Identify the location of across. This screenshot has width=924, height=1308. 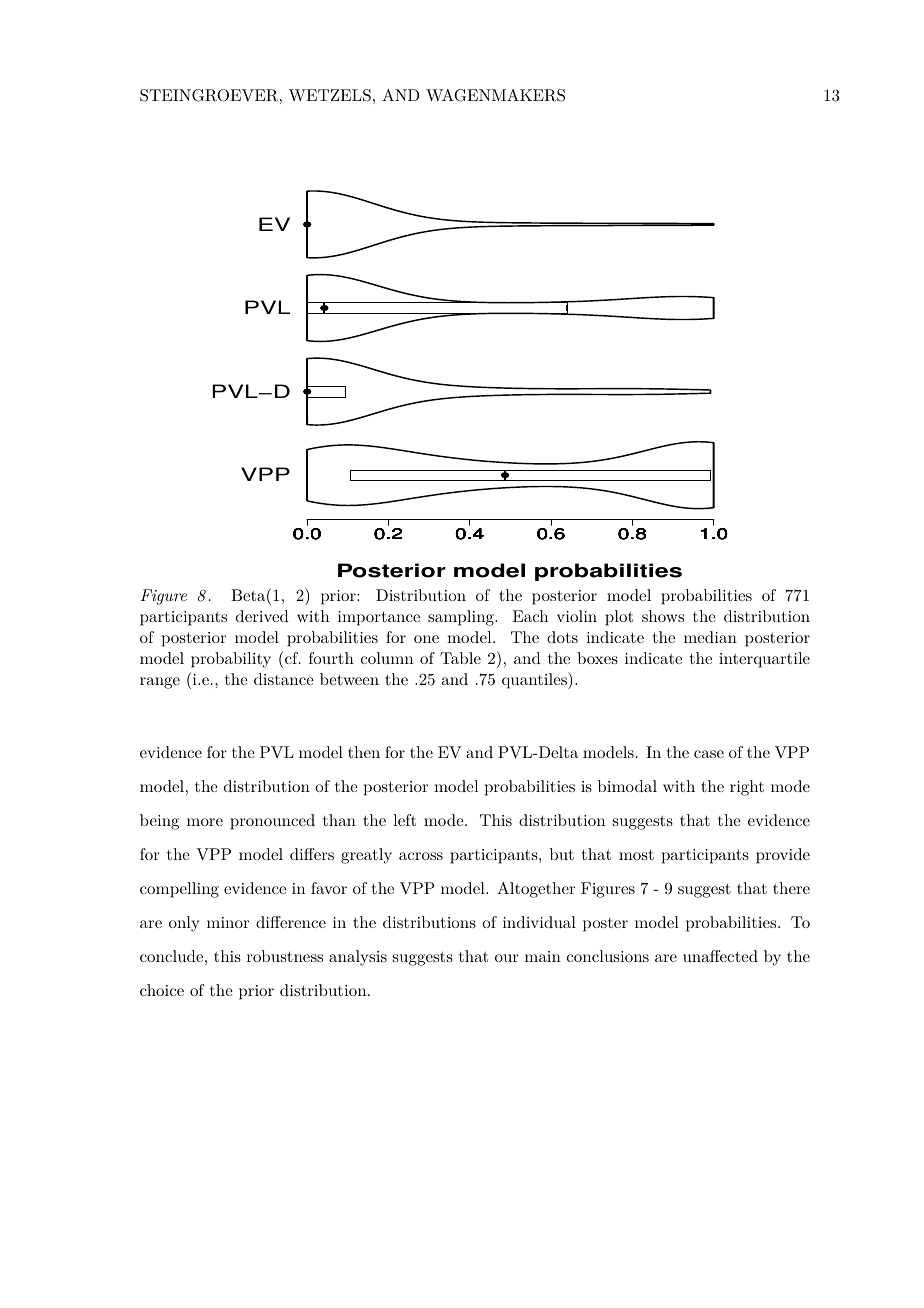
(421, 856).
